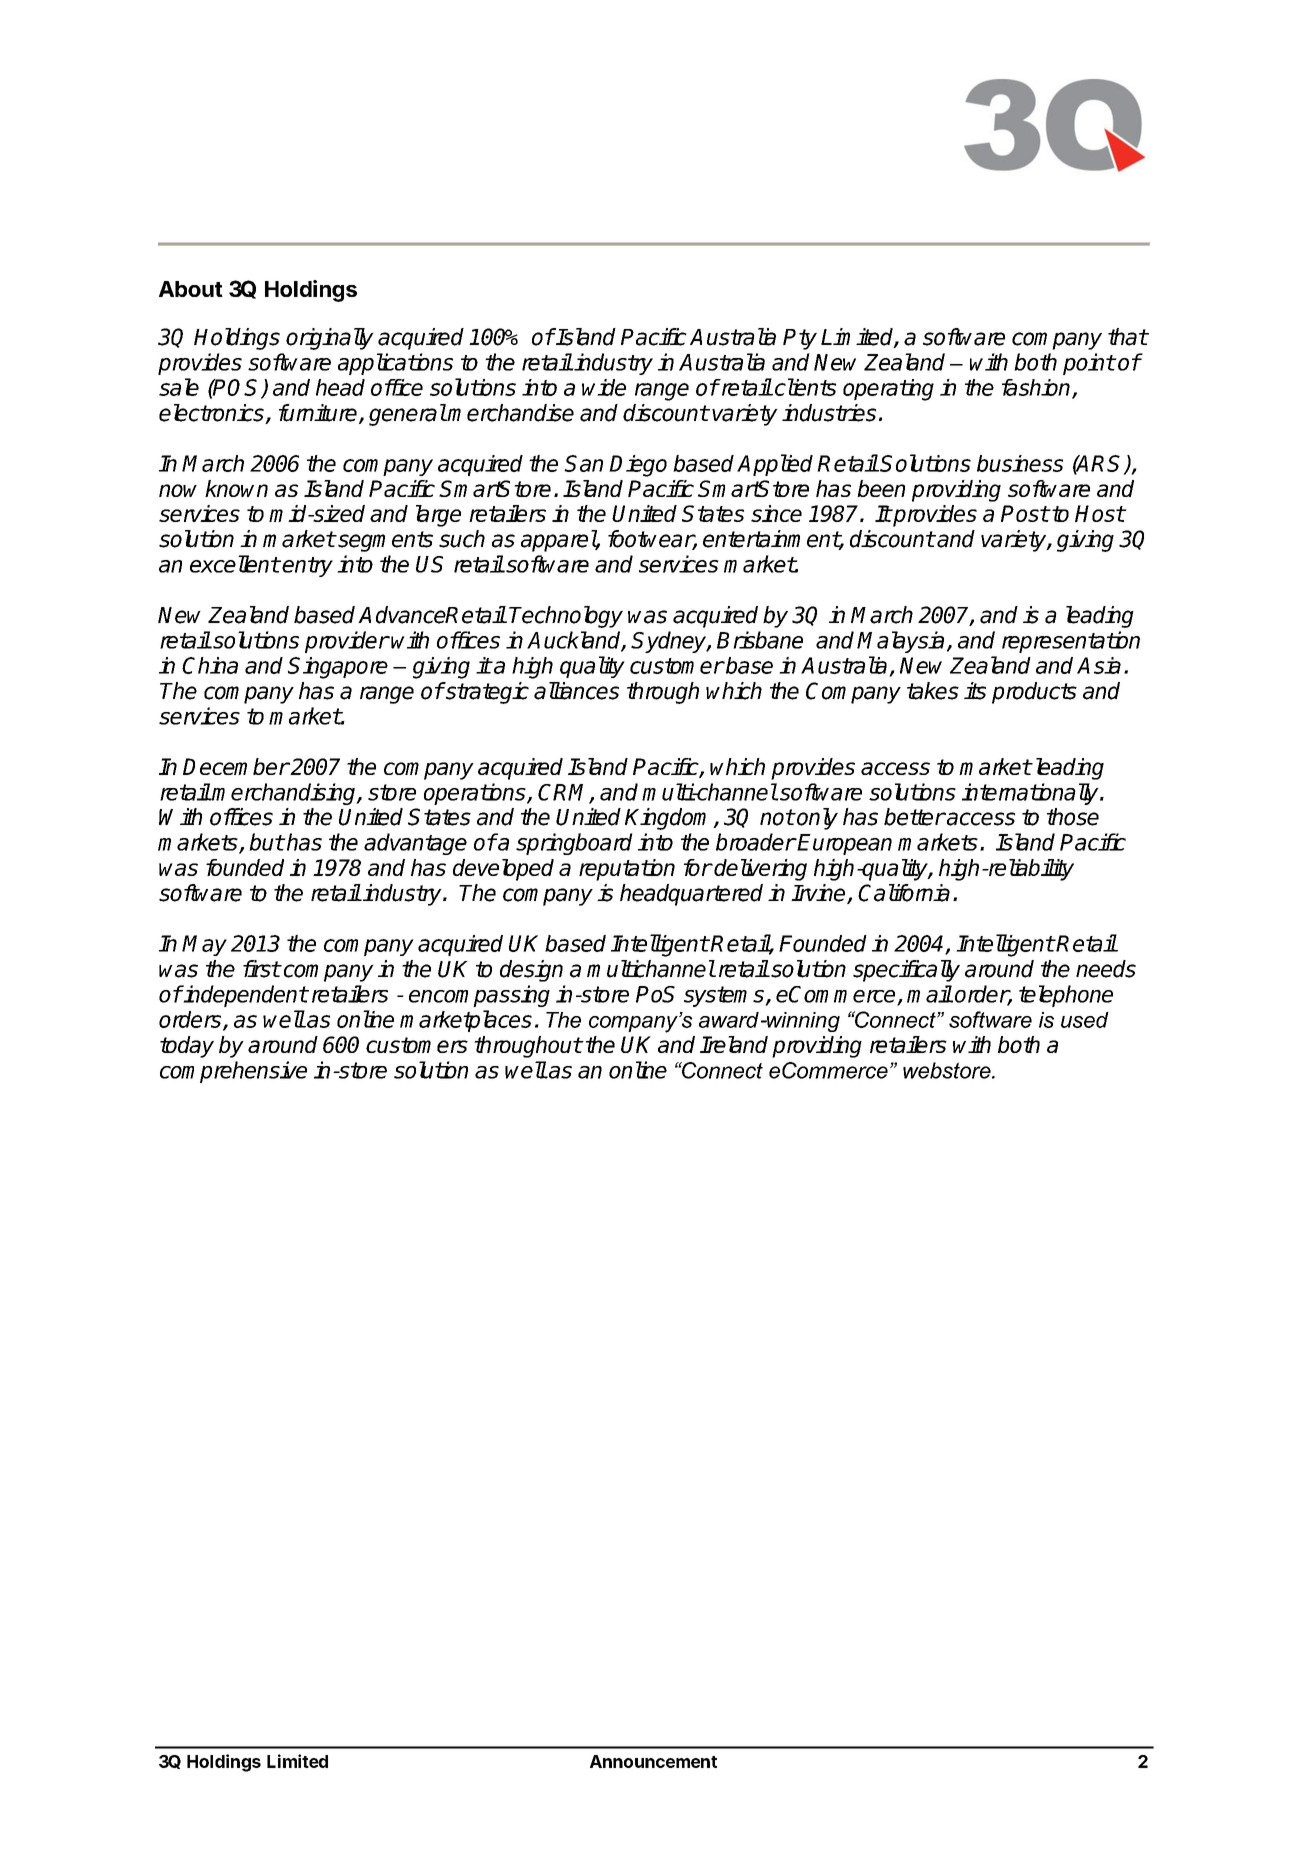 The image size is (1308, 1850). I want to click on systems, so click(725, 996).
